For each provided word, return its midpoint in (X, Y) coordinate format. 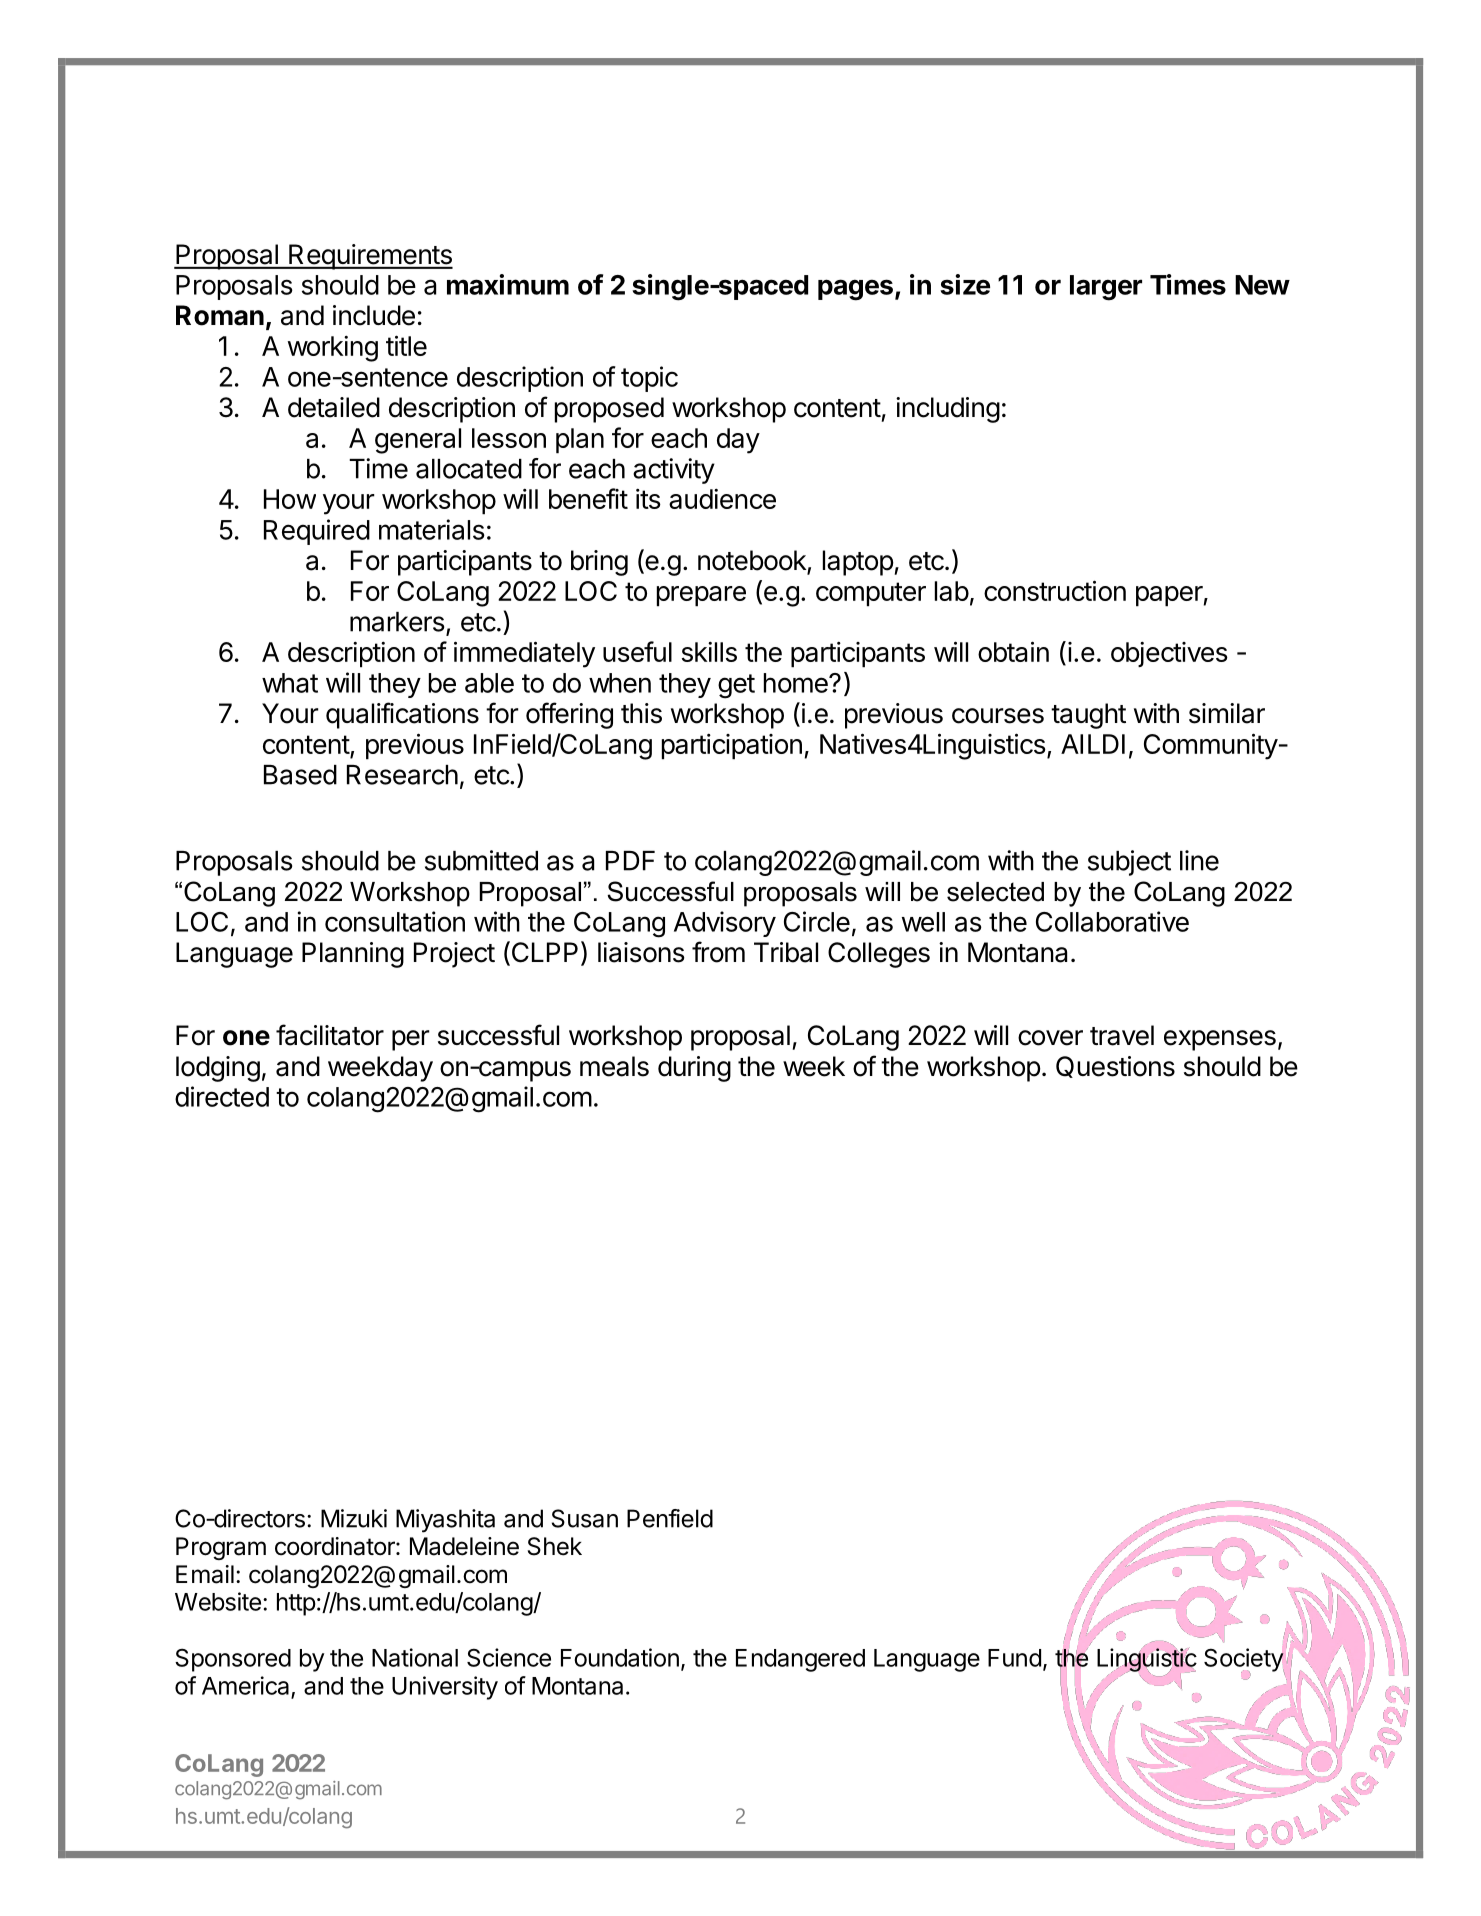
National (415, 1657)
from (718, 952)
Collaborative (1112, 921)
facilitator (330, 1035)
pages (855, 290)
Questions (1115, 1067)
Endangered (800, 1660)
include (374, 315)
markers (397, 622)
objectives (1169, 654)
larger (1106, 288)
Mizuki (354, 1518)
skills (709, 652)
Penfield (670, 1518)
